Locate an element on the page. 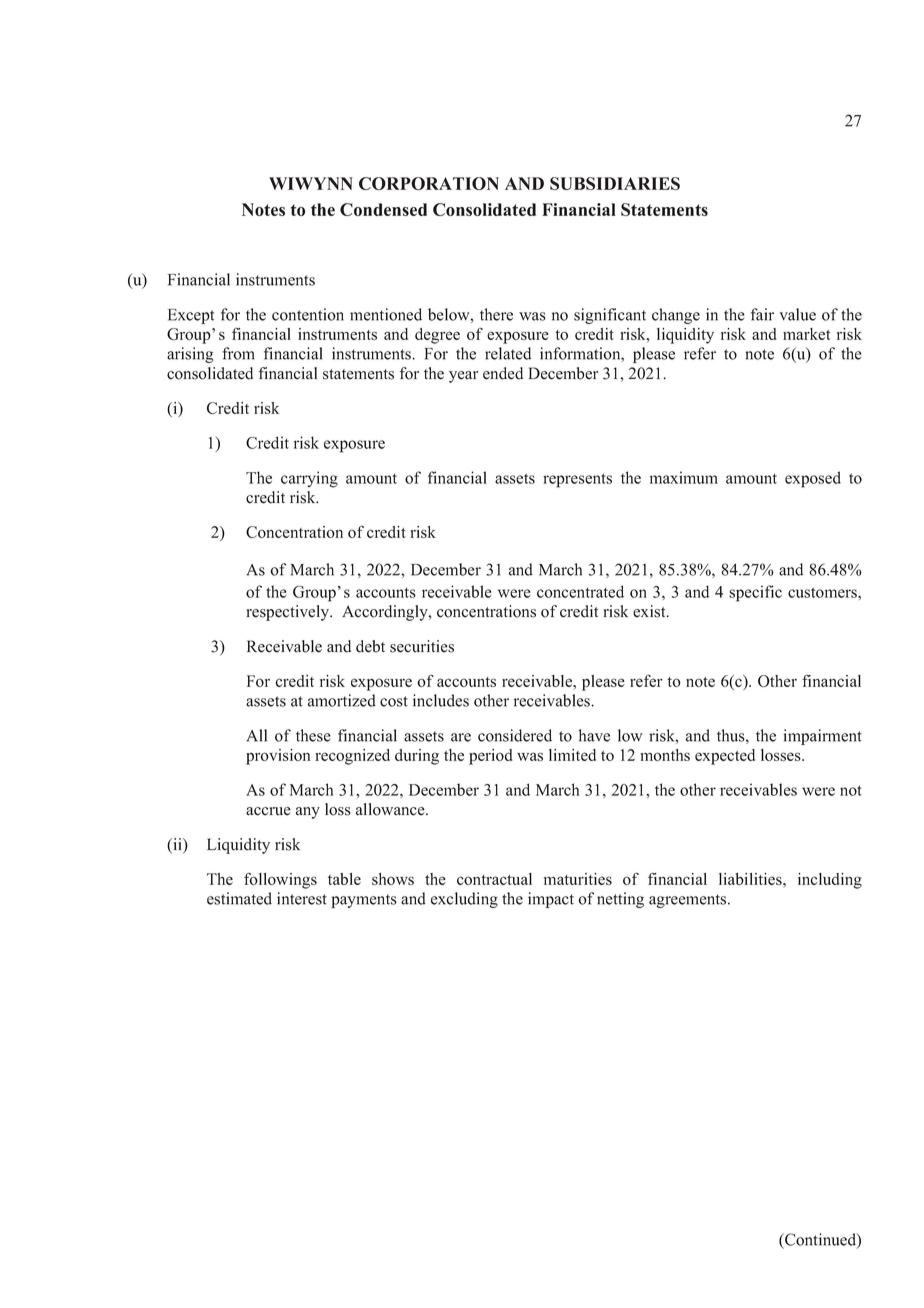  Condensed is located at coordinates (383, 209).
